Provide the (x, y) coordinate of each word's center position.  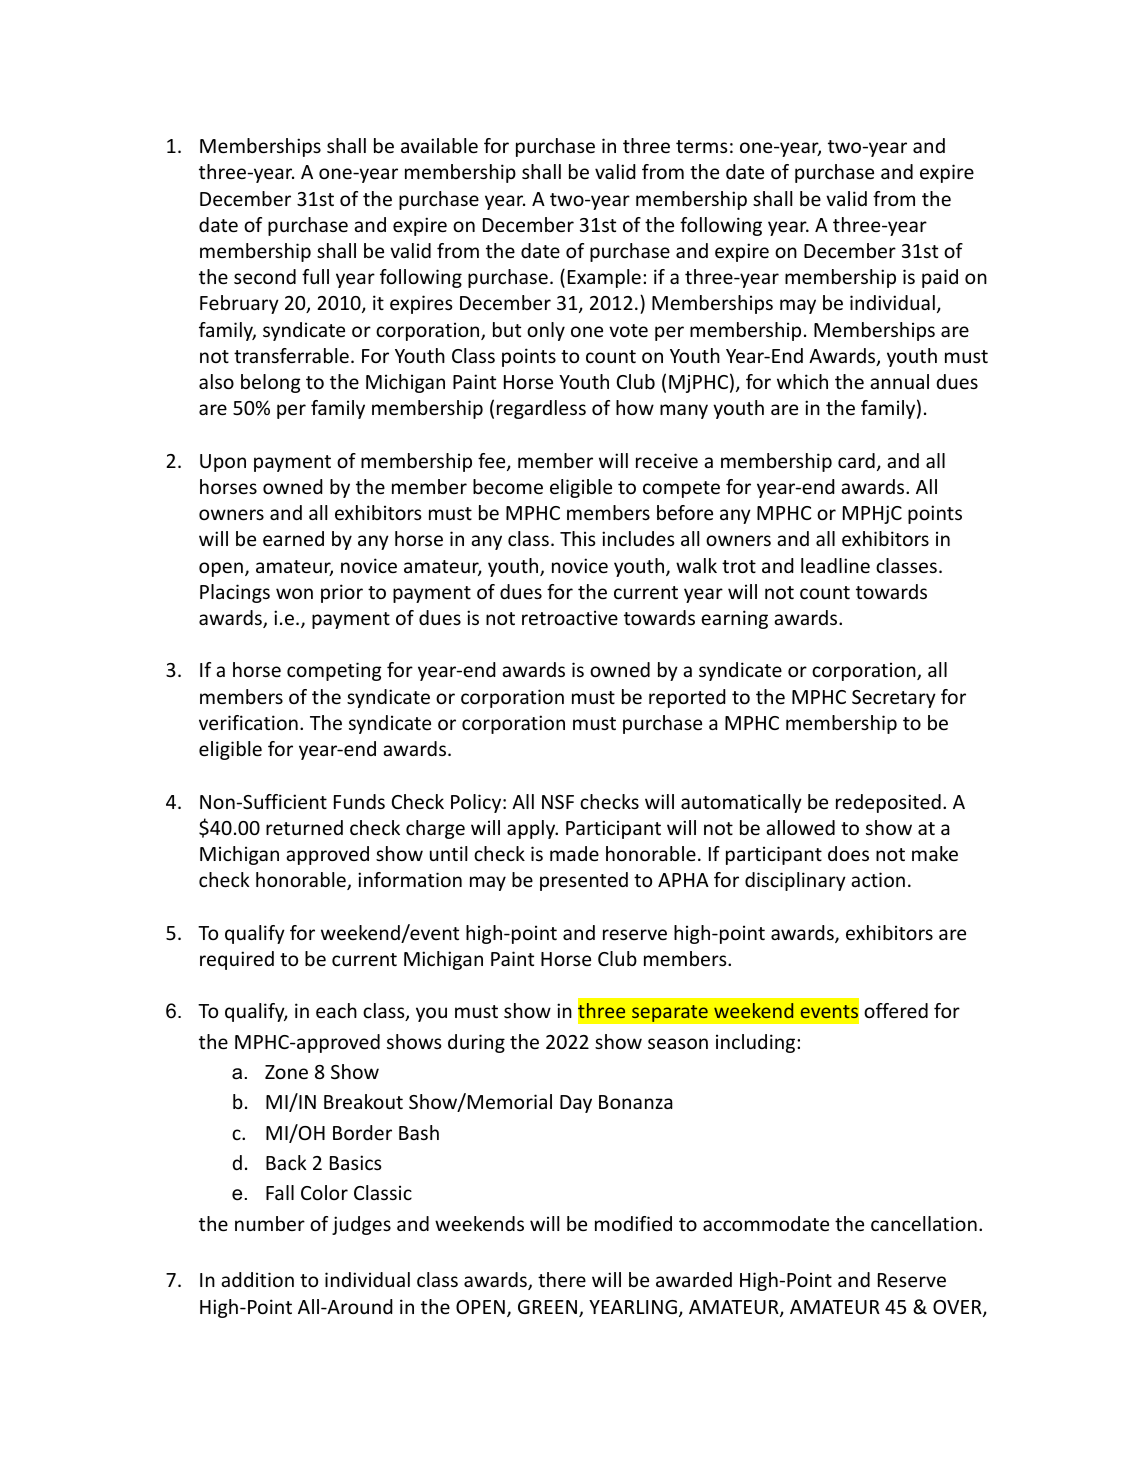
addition (257, 1279)
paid (940, 278)
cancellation (924, 1223)
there (562, 1279)
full (315, 276)
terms (702, 146)
